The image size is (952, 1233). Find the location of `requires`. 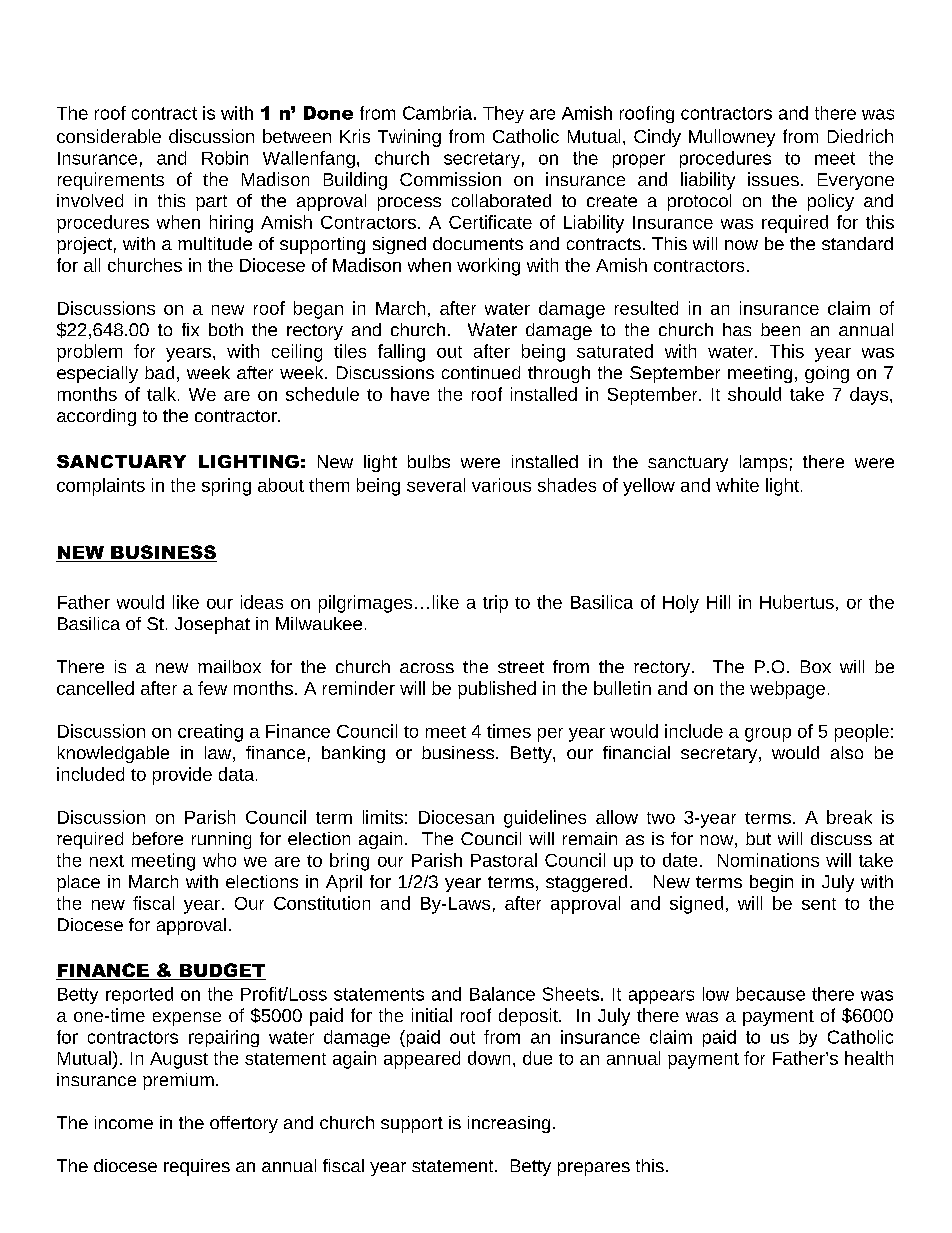

requires is located at coordinates (197, 1167).
